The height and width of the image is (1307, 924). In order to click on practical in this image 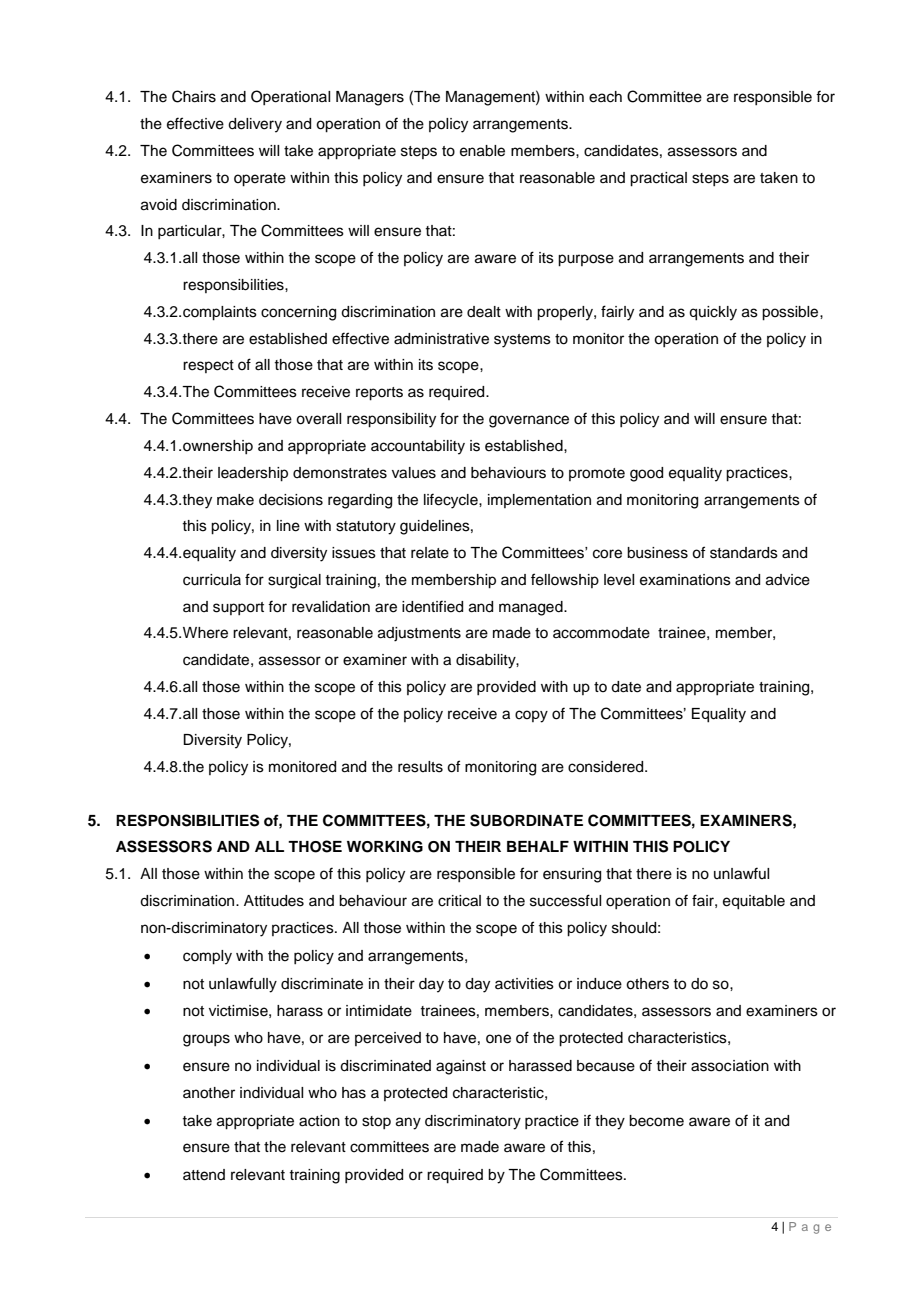, I will do `click(658, 179)`.
